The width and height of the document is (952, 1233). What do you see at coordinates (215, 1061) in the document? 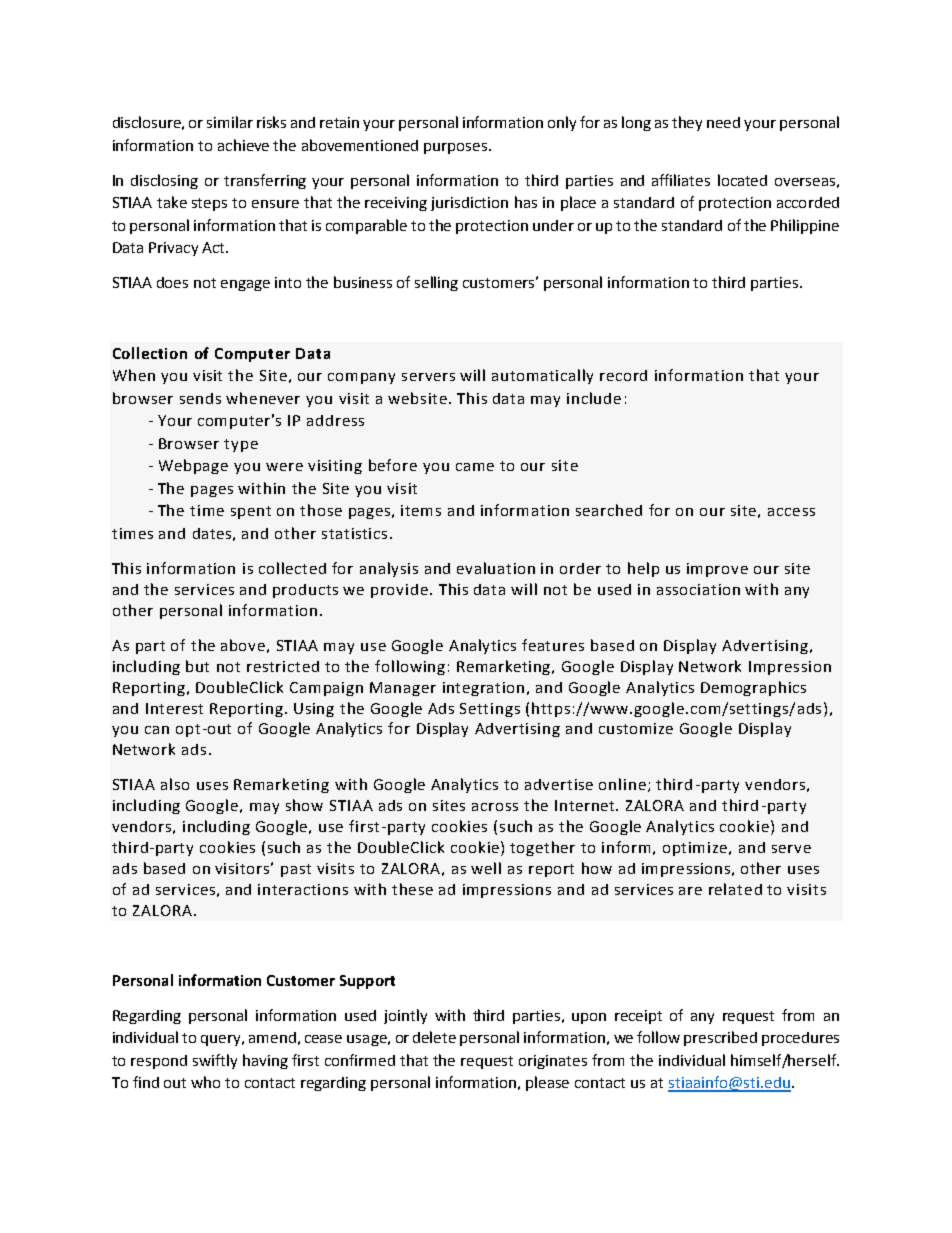
I see `swiftly` at bounding box center [215, 1061].
